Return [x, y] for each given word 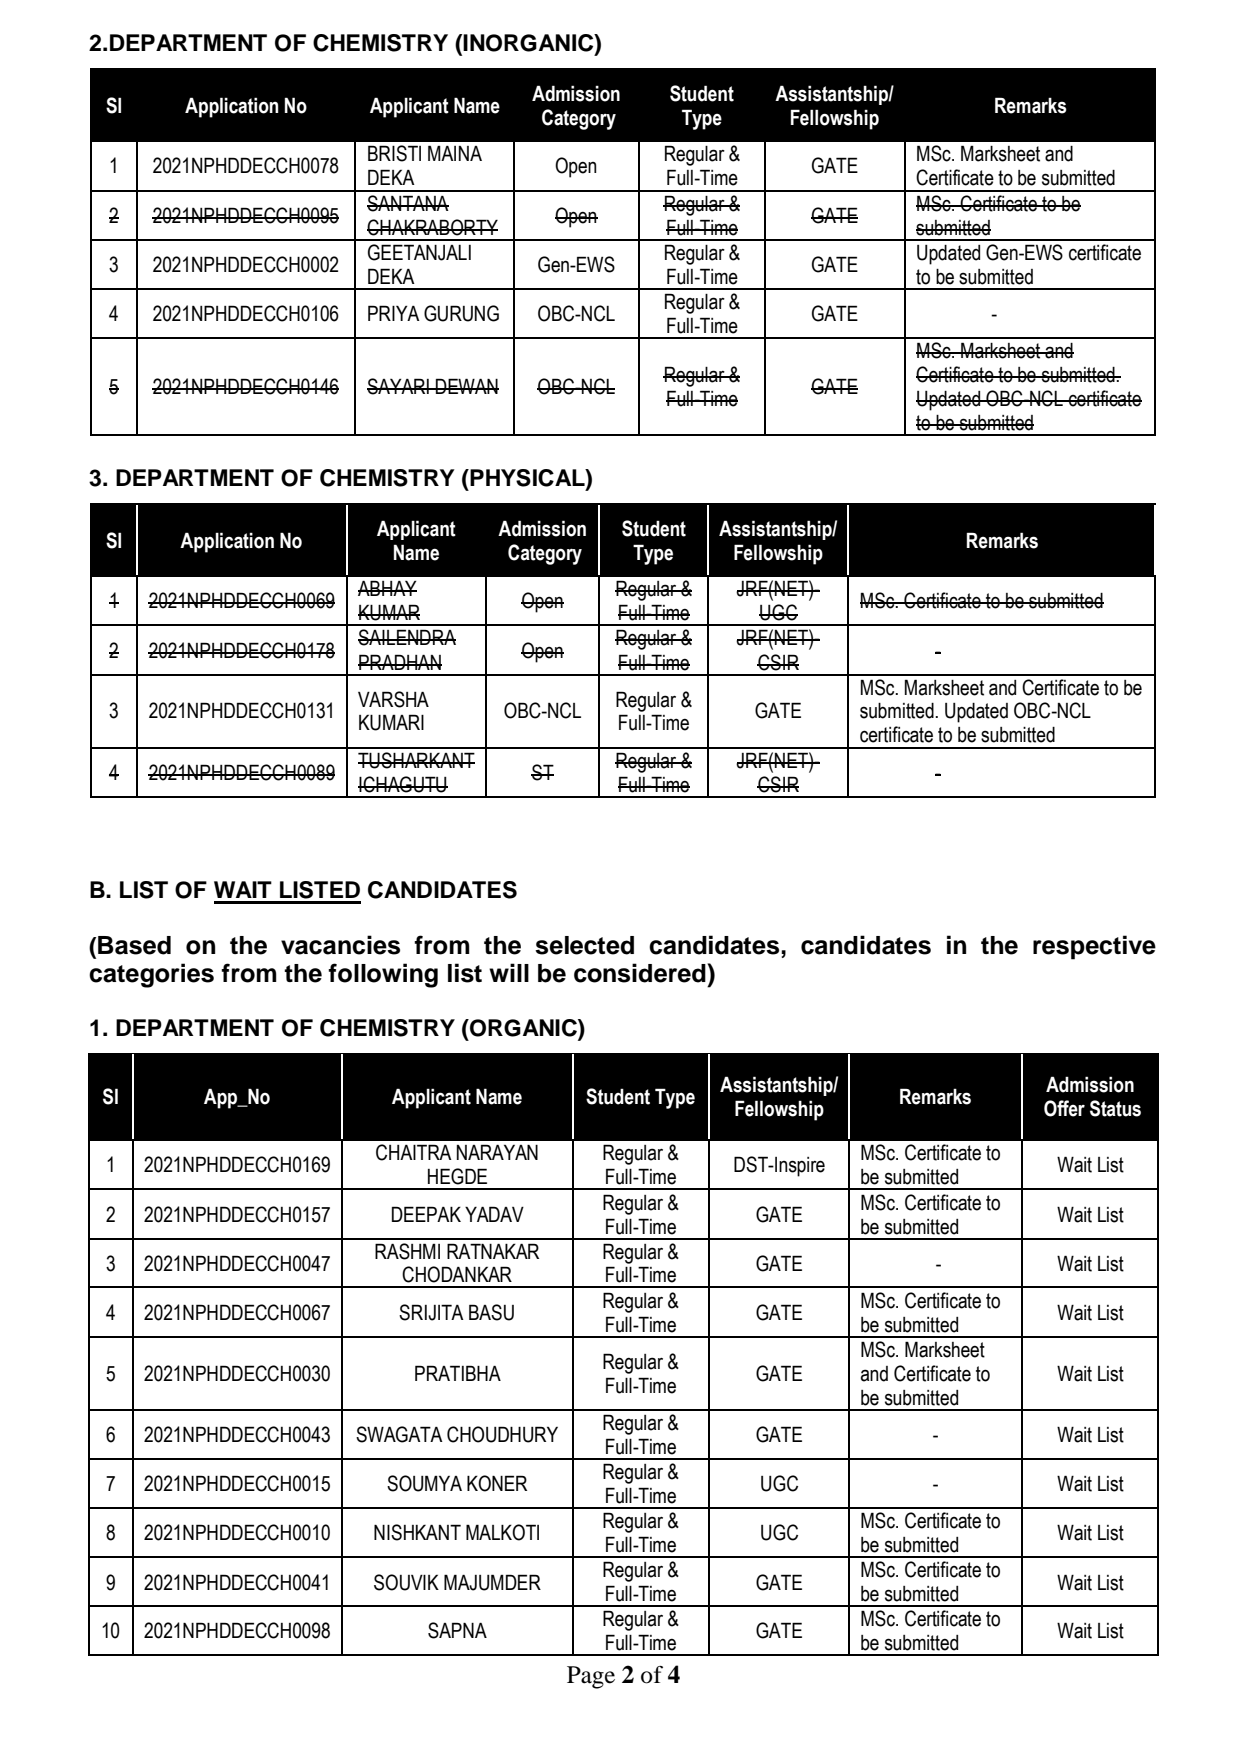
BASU [491, 1312]
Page [591, 1677]
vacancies [340, 945]
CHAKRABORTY [432, 227]
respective [1094, 947]
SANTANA [408, 203]
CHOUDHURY [502, 1434]
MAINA [455, 153]
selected [584, 945]
